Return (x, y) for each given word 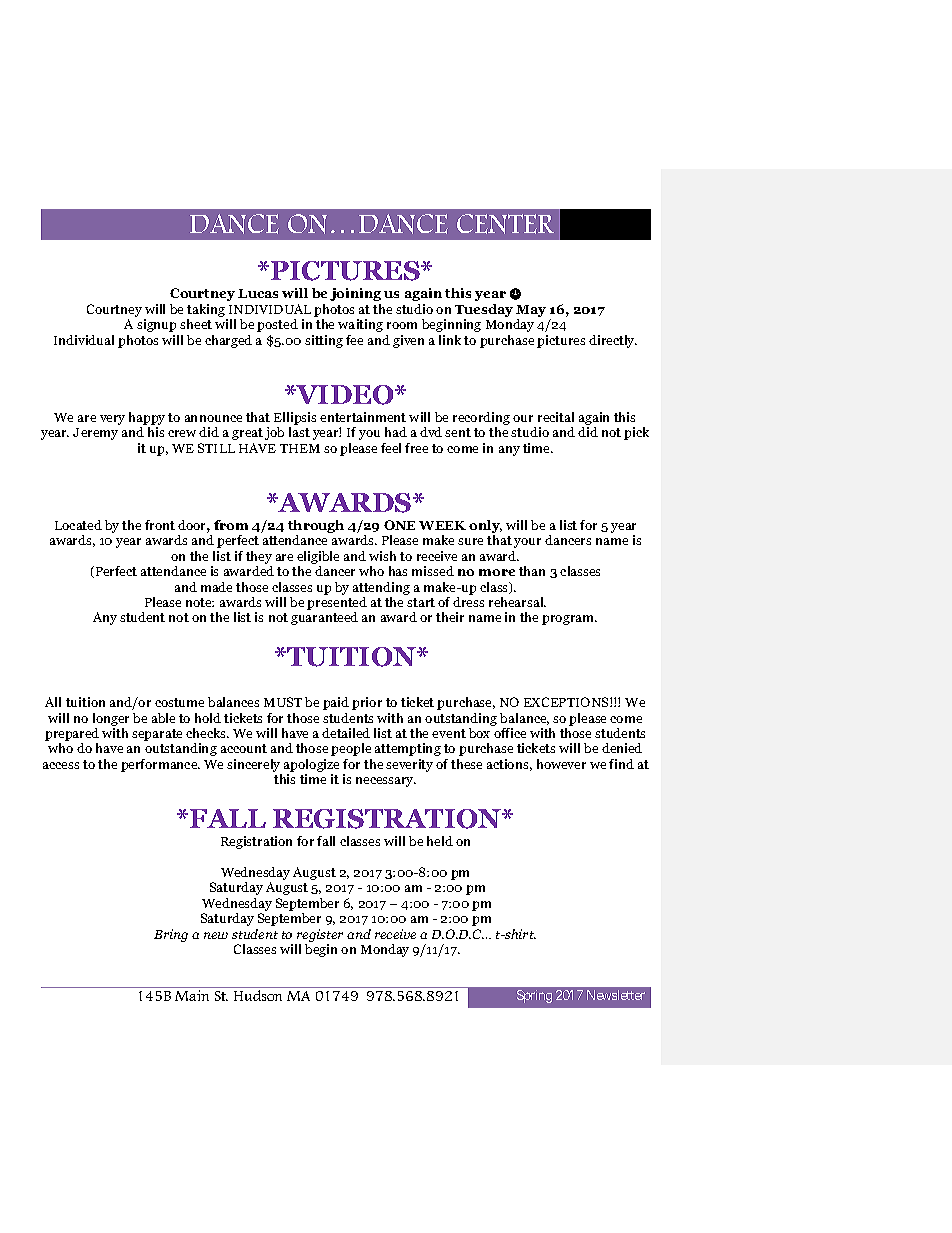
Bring (171, 935)
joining (355, 294)
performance (160, 765)
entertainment (363, 417)
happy (147, 420)
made (216, 587)
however (561, 764)
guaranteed (324, 618)
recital (556, 417)
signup (156, 325)
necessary (386, 782)
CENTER (505, 224)
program (569, 620)
